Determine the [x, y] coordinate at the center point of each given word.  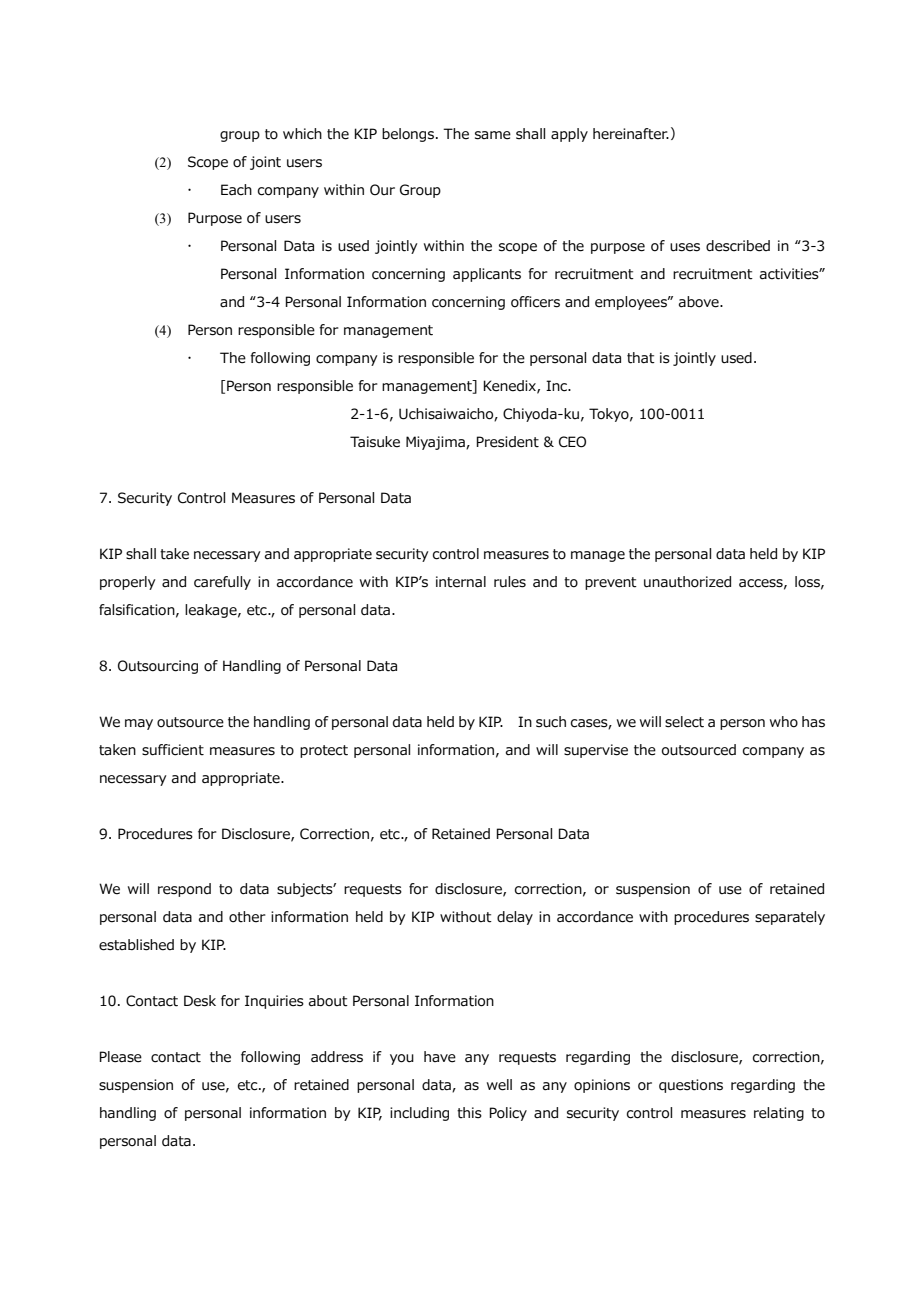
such [551, 722]
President [507, 442]
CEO [572, 442]
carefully [222, 583]
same [493, 135]
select [684, 722]
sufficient [173, 750]
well [499, 1085]
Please [120, 1057]
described [738, 246]
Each [236, 190]
